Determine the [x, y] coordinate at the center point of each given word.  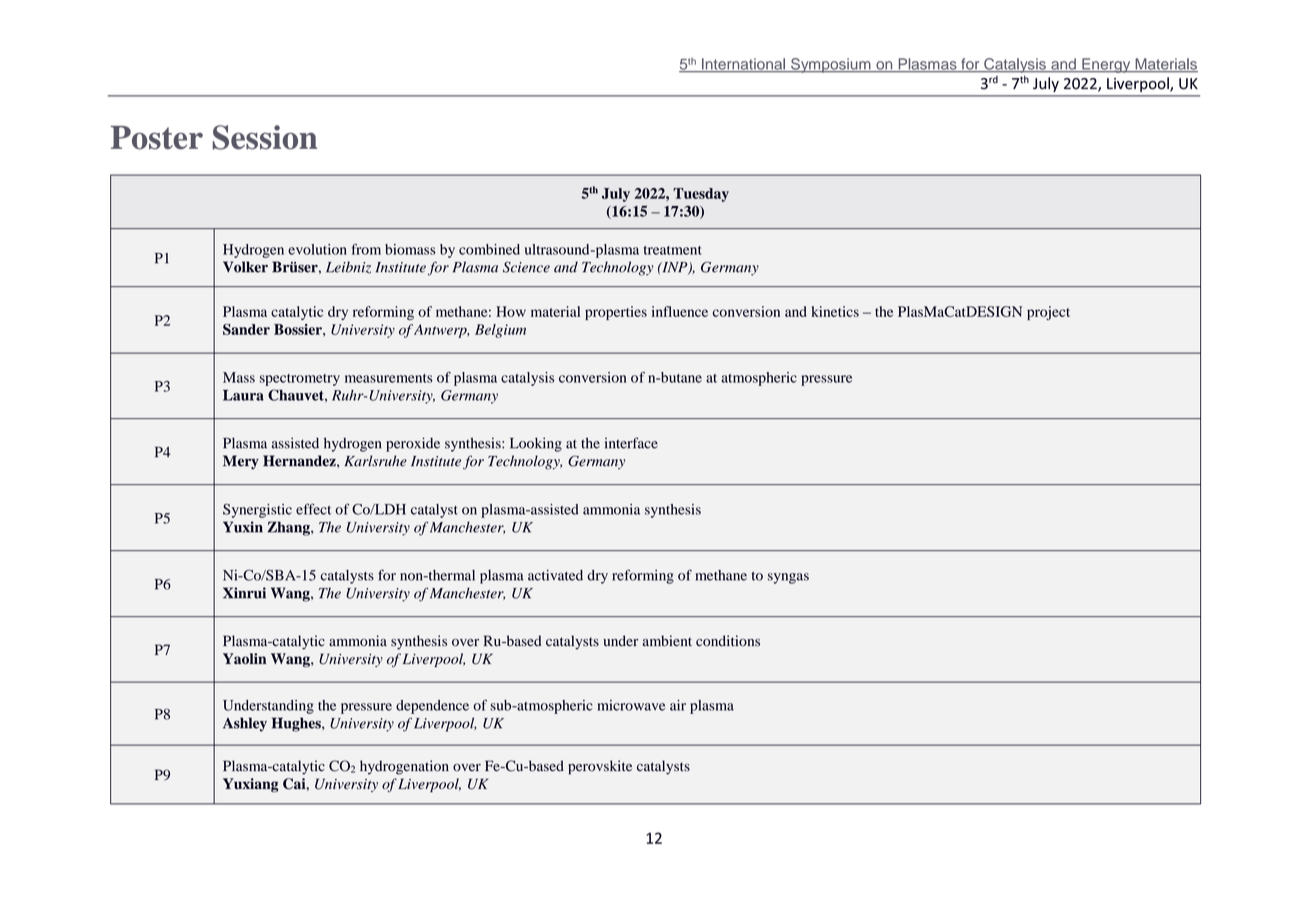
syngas [788, 578]
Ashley [245, 724]
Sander [246, 329]
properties [616, 313]
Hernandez [300, 461]
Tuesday [701, 195]
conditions [728, 641]
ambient [667, 641]
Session [265, 137]
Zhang [290, 528]
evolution [317, 249]
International [743, 65]
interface [631, 443]
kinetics [835, 311]
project [1048, 313]
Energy [1106, 65]
